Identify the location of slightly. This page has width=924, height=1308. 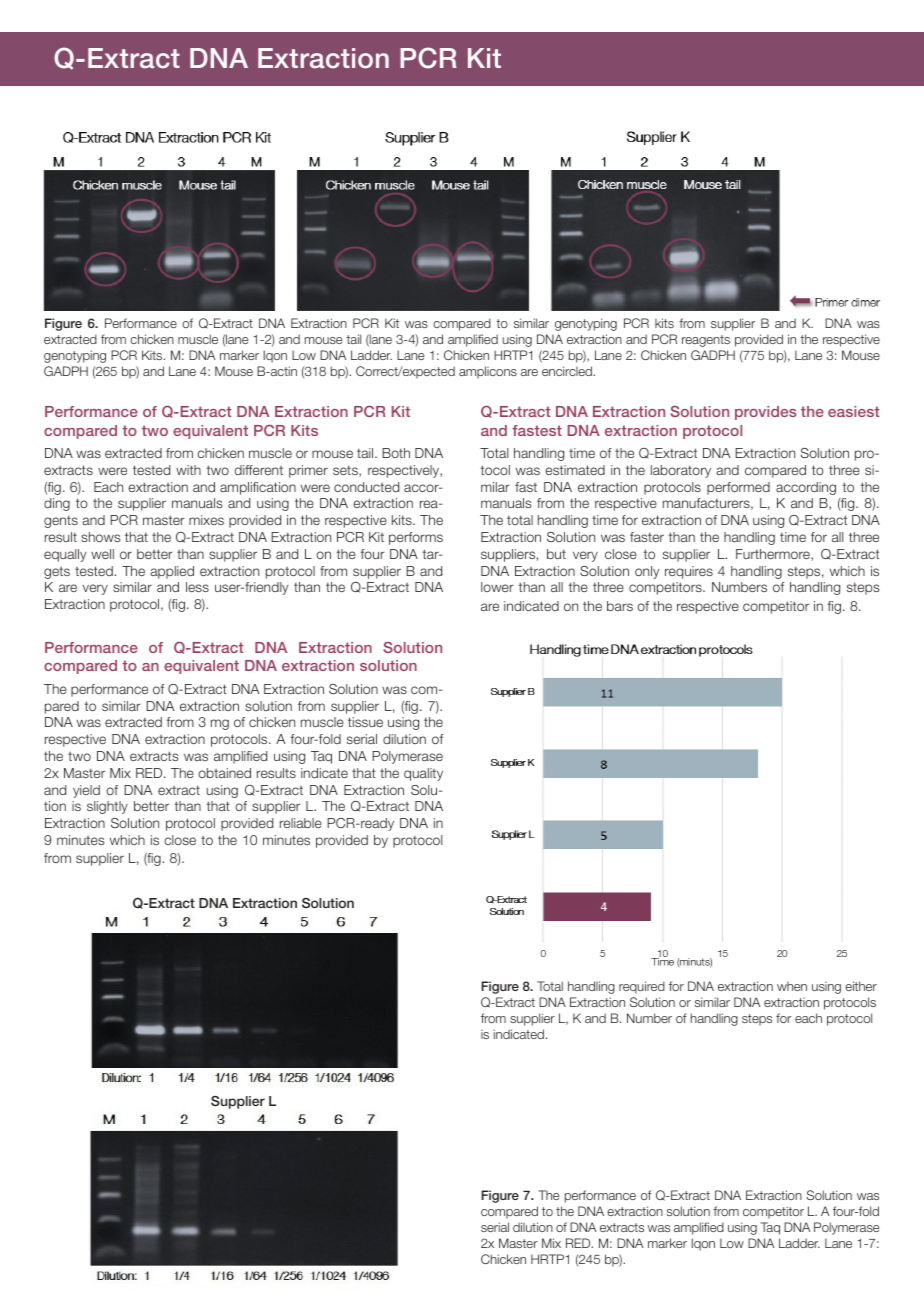
(107, 807).
